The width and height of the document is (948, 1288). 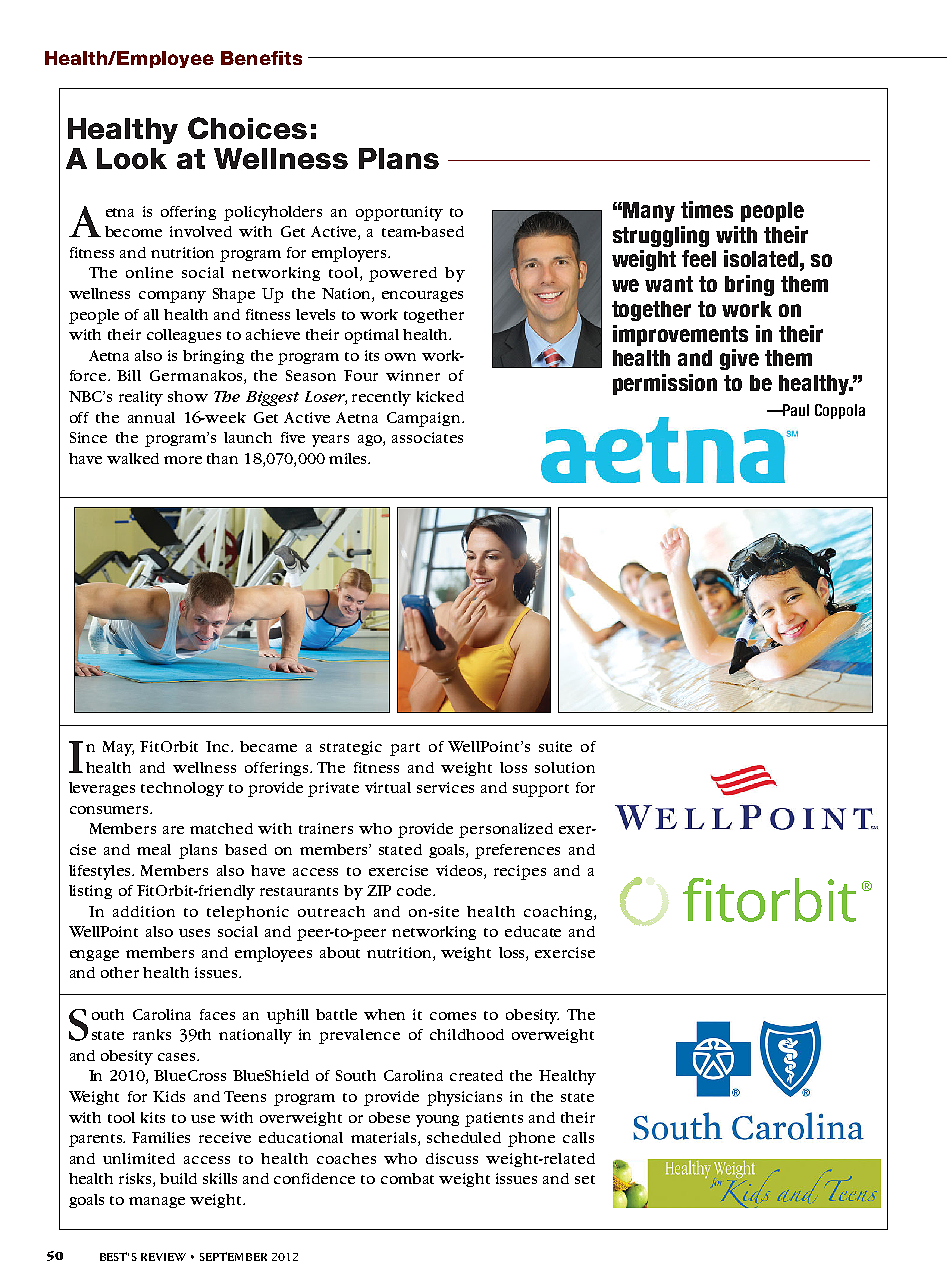 What do you see at coordinates (178, 1178) in the document?
I see `build` at bounding box center [178, 1178].
